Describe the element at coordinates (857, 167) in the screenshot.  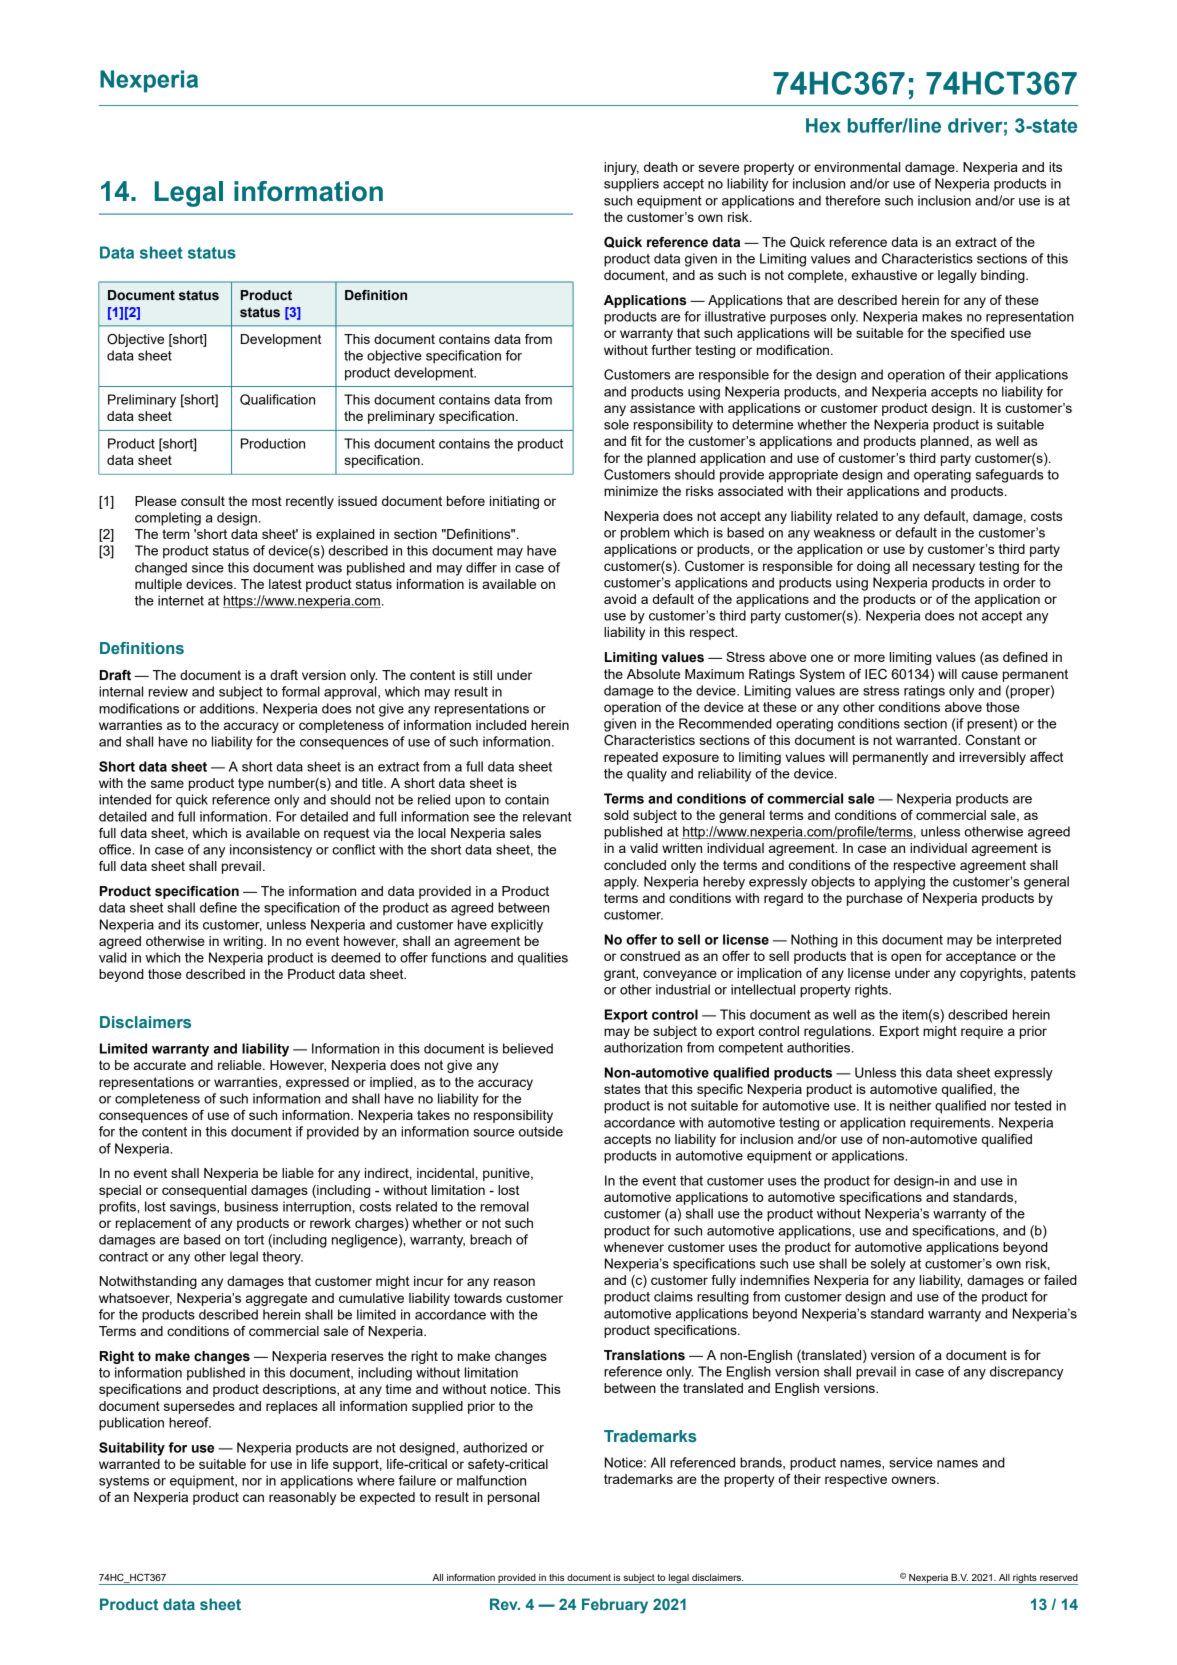
I see `environmental` at that location.
